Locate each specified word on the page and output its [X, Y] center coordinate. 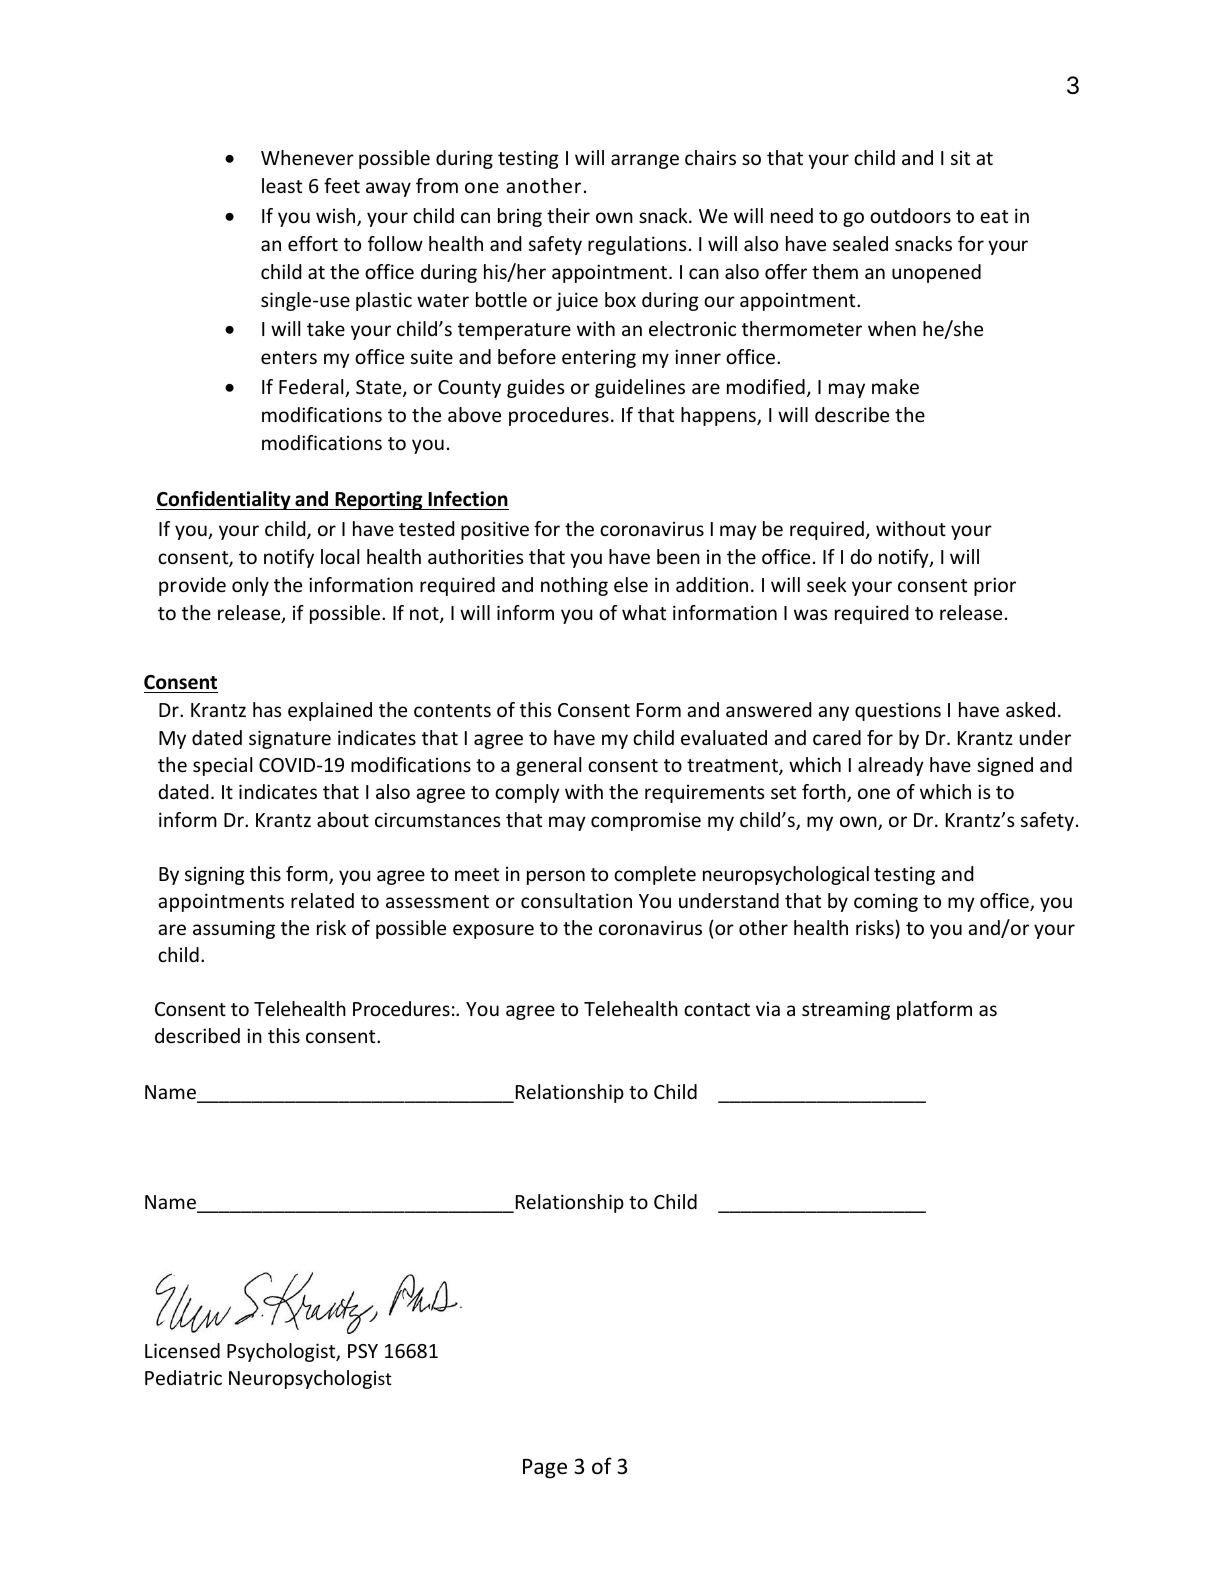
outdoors [910, 215]
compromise [646, 822]
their [568, 215]
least [282, 185]
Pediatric [183, 1377]
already [891, 766]
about [343, 819]
